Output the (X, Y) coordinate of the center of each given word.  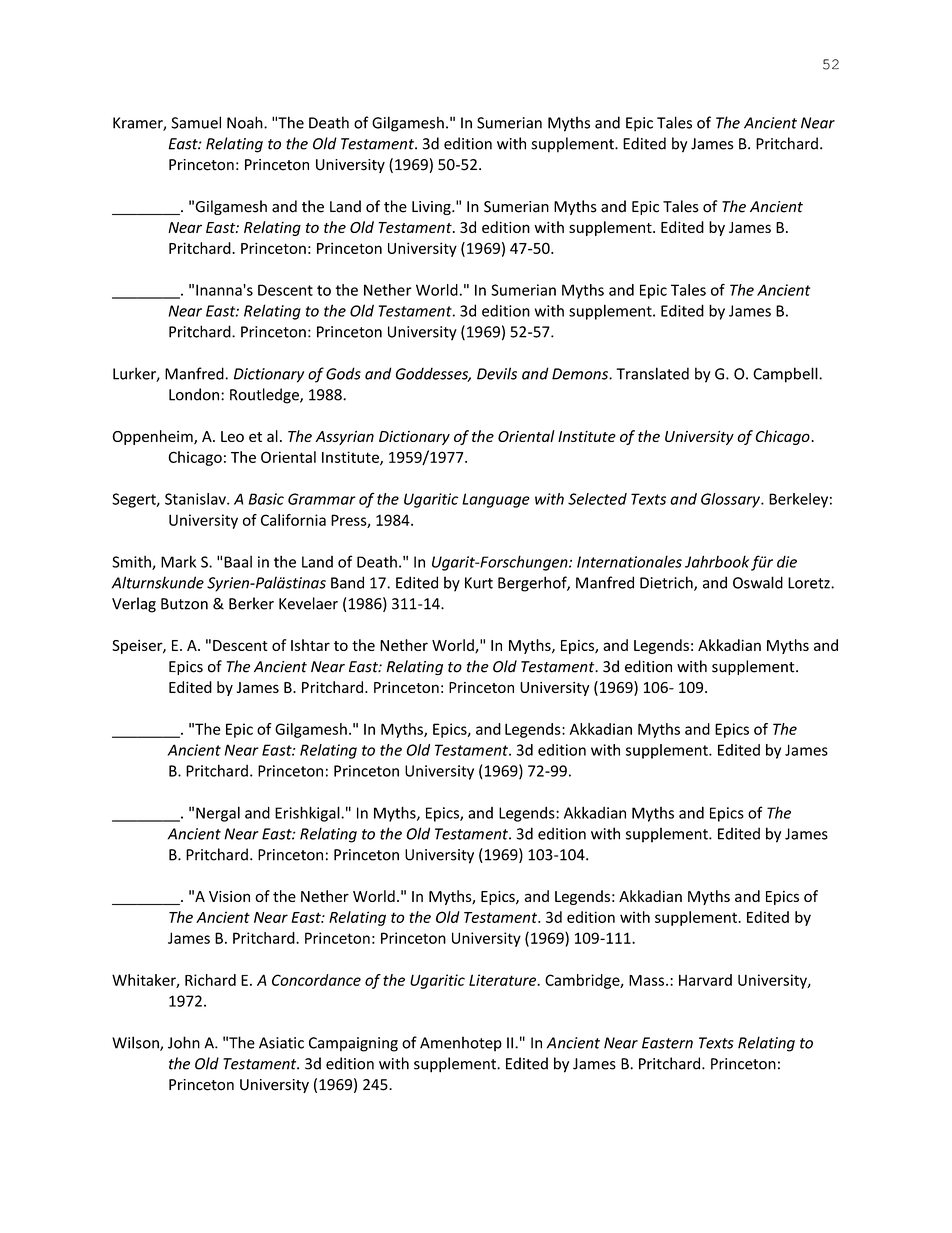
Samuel (196, 122)
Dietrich (667, 583)
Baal (238, 561)
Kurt (479, 583)
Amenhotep (461, 1044)
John (184, 1042)
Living (432, 208)
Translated (652, 373)
